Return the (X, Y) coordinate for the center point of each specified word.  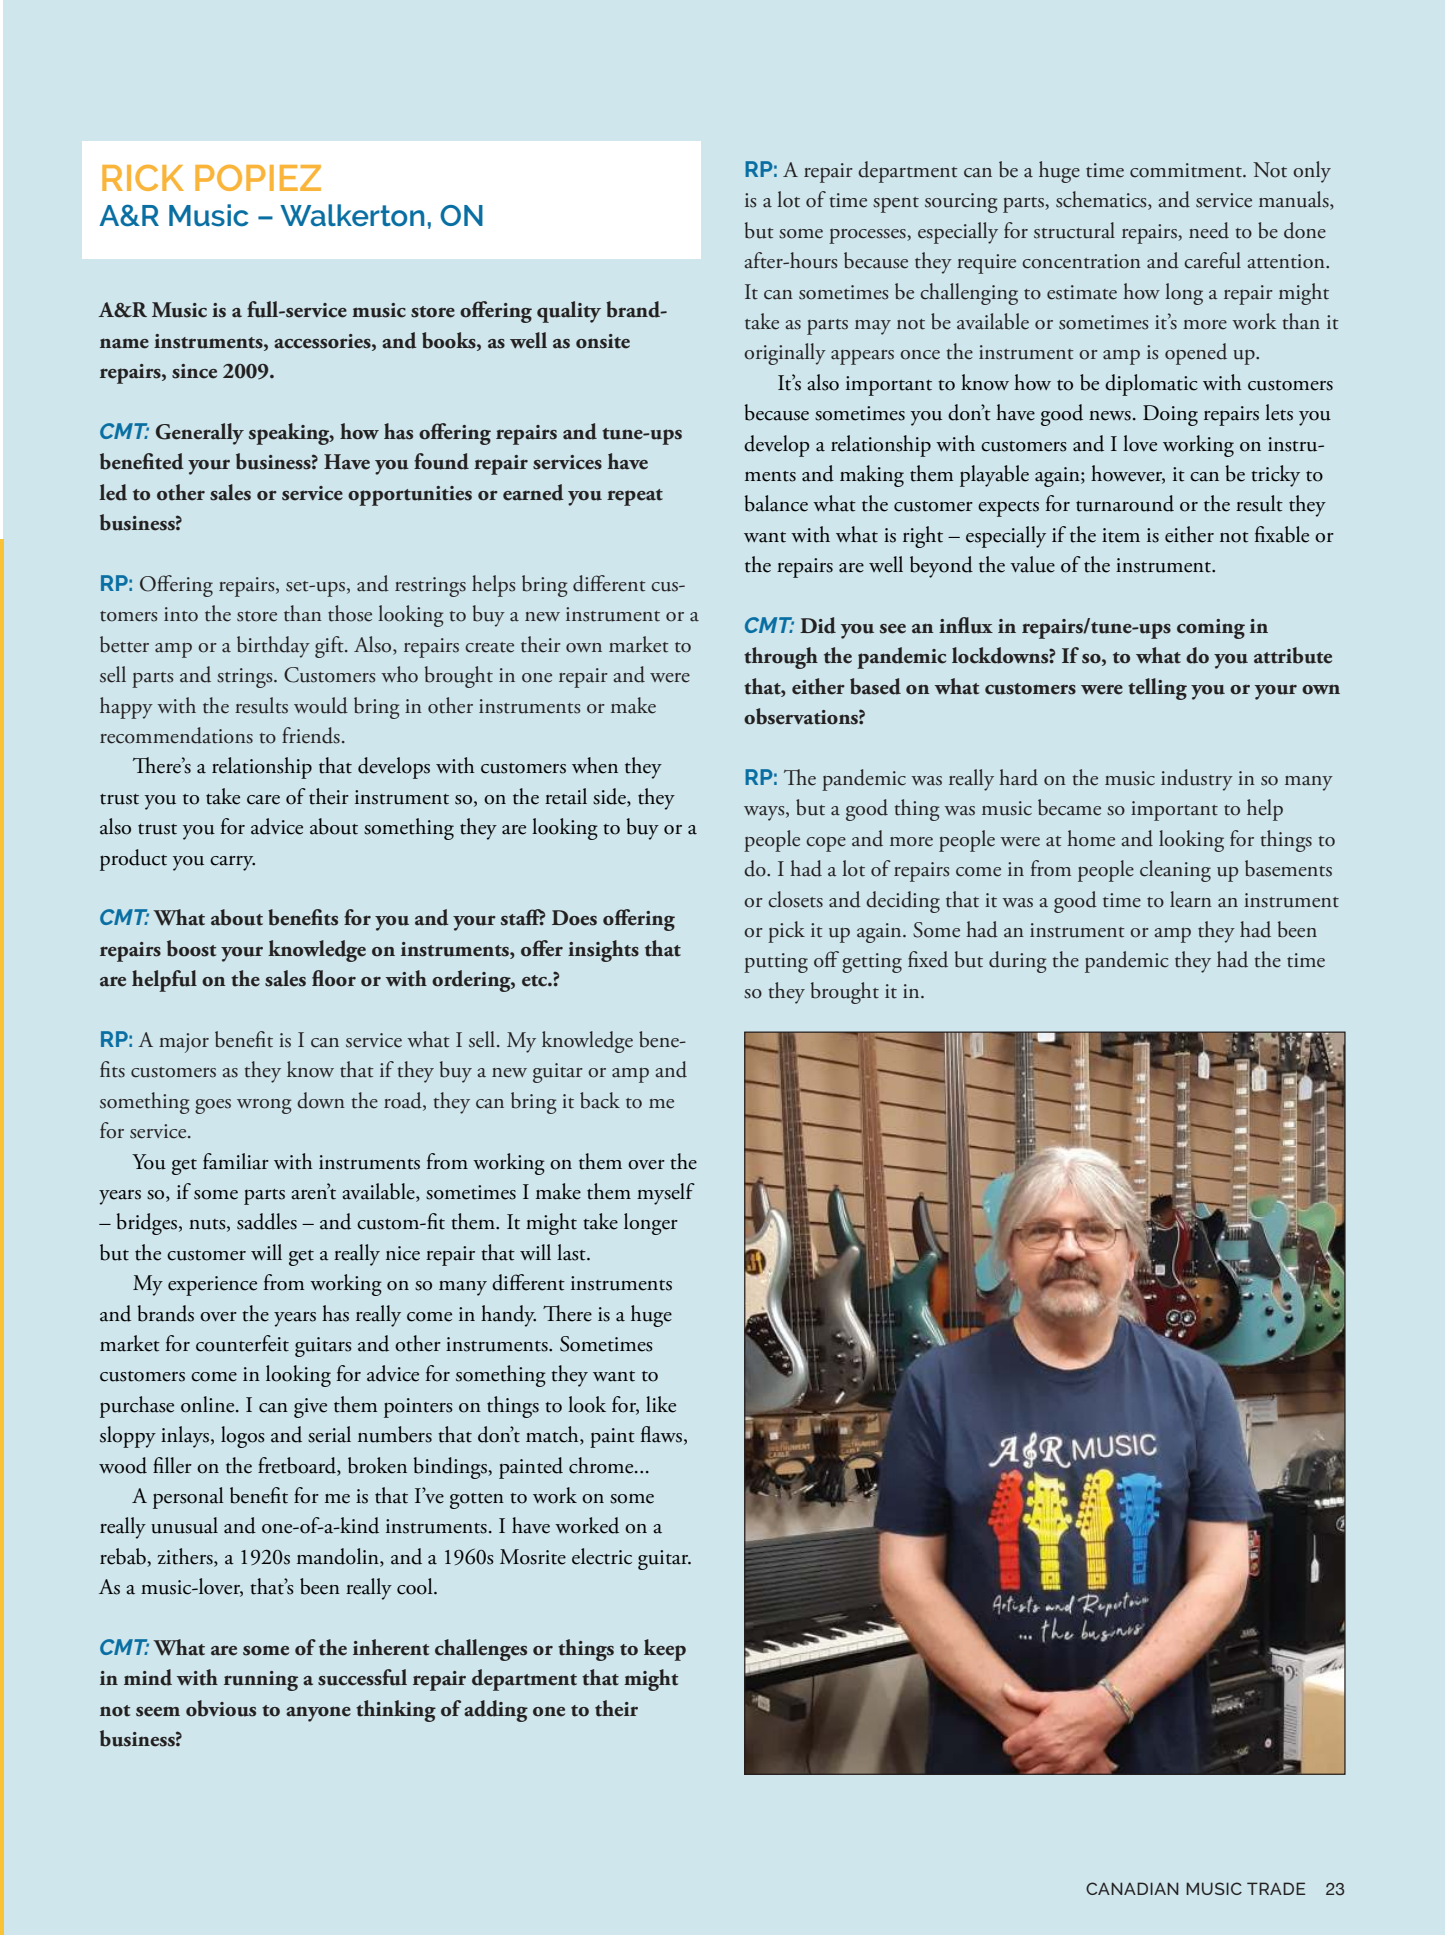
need (1209, 230)
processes (868, 236)
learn (1191, 899)
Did (818, 625)
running (261, 1681)
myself (666, 1194)
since (194, 371)
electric (602, 1556)
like (661, 1404)
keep (665, 1650)
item (1121, 535)
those (350, 613)
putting (776, 963)
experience (212, 1286)
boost (191, 948)
